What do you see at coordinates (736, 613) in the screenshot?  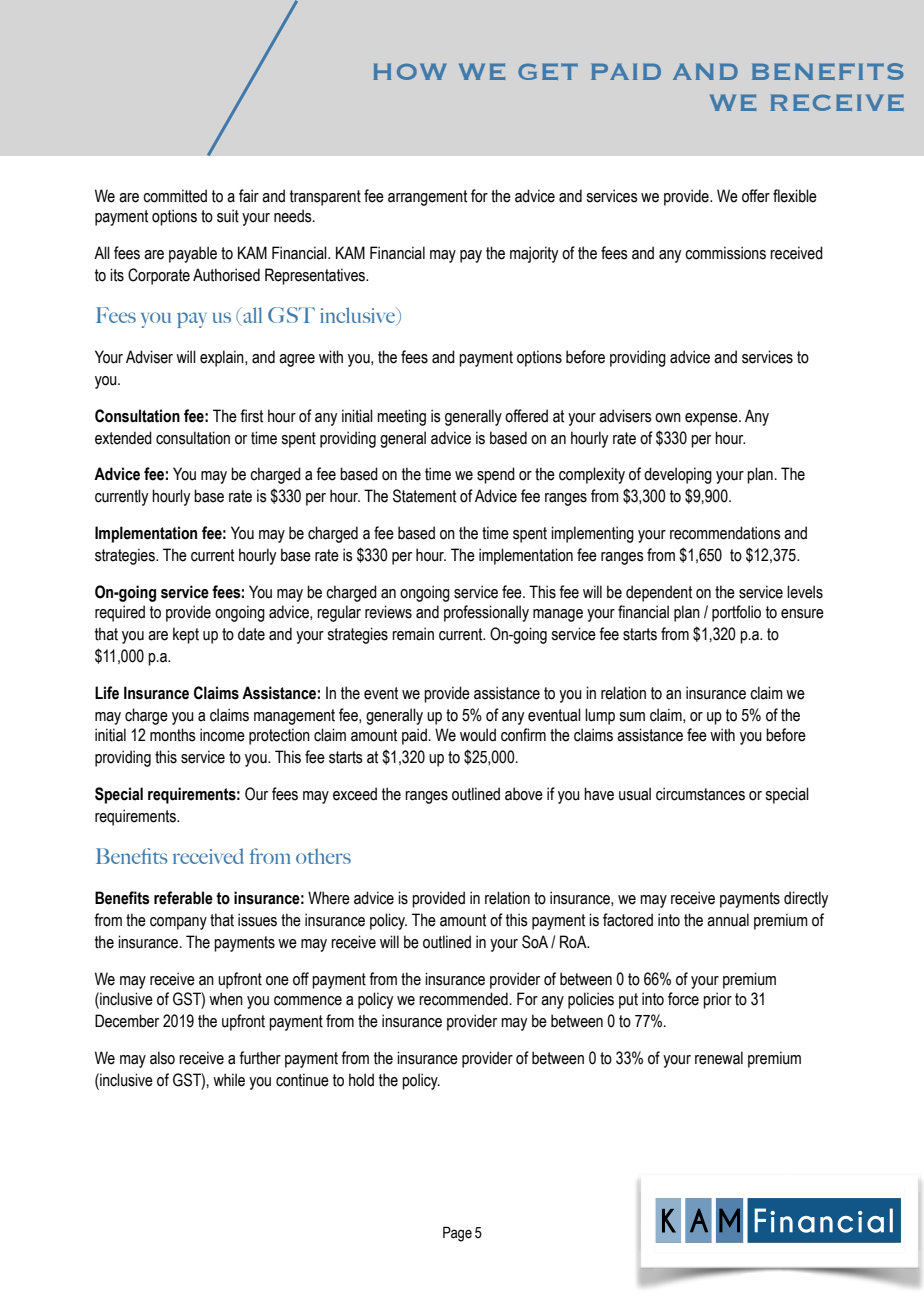 I see `portfolio` at bounding box center [736, 613].
